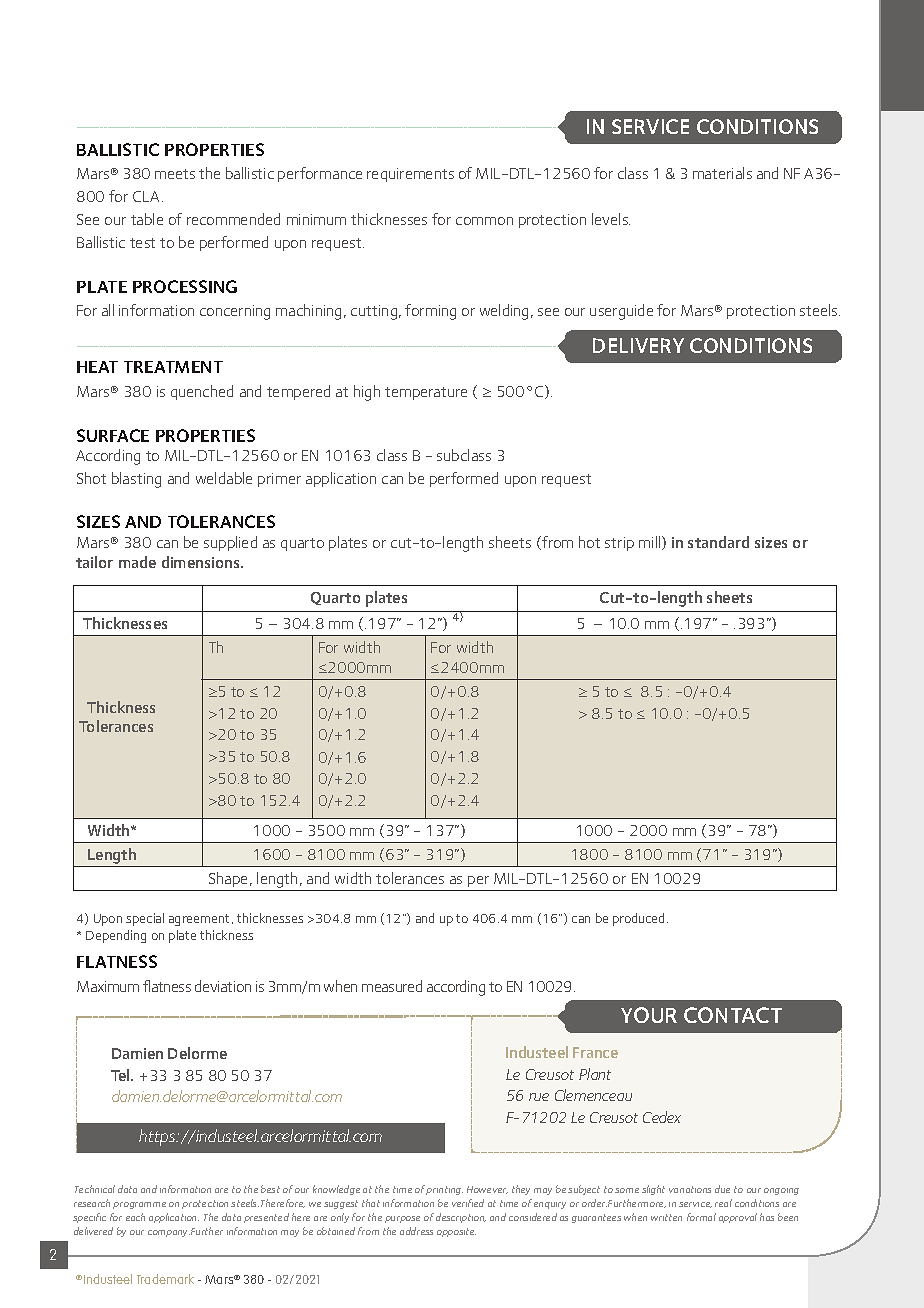 This screenshot has height=1308, width=924. I want to click on strip, so click(619, 544).
